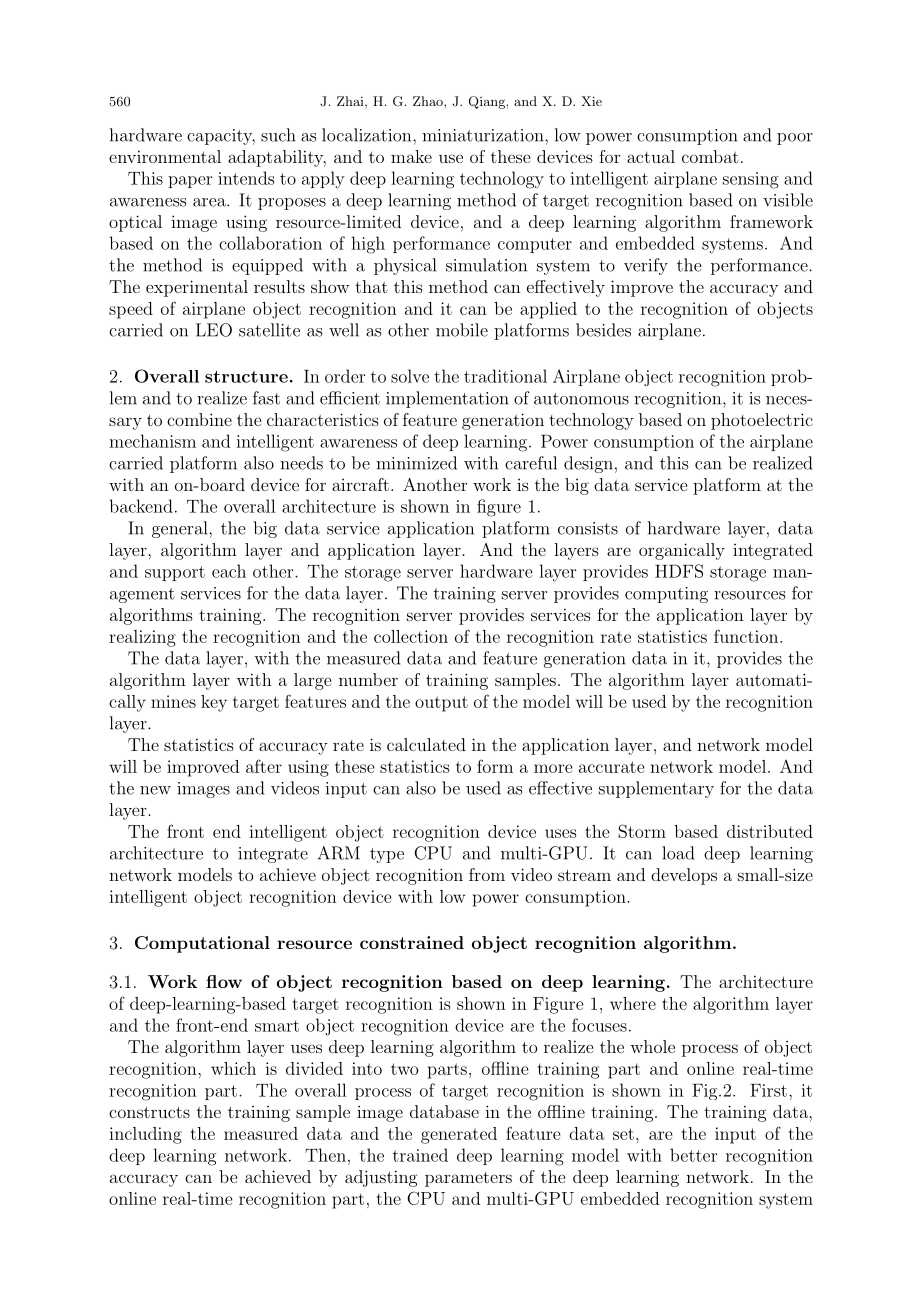 This screenshot has height=1308, width=924. What do you see at coordinates (468, 1179) in the screenshot?
I see `parameters` at bounding box center [468, 1179].
